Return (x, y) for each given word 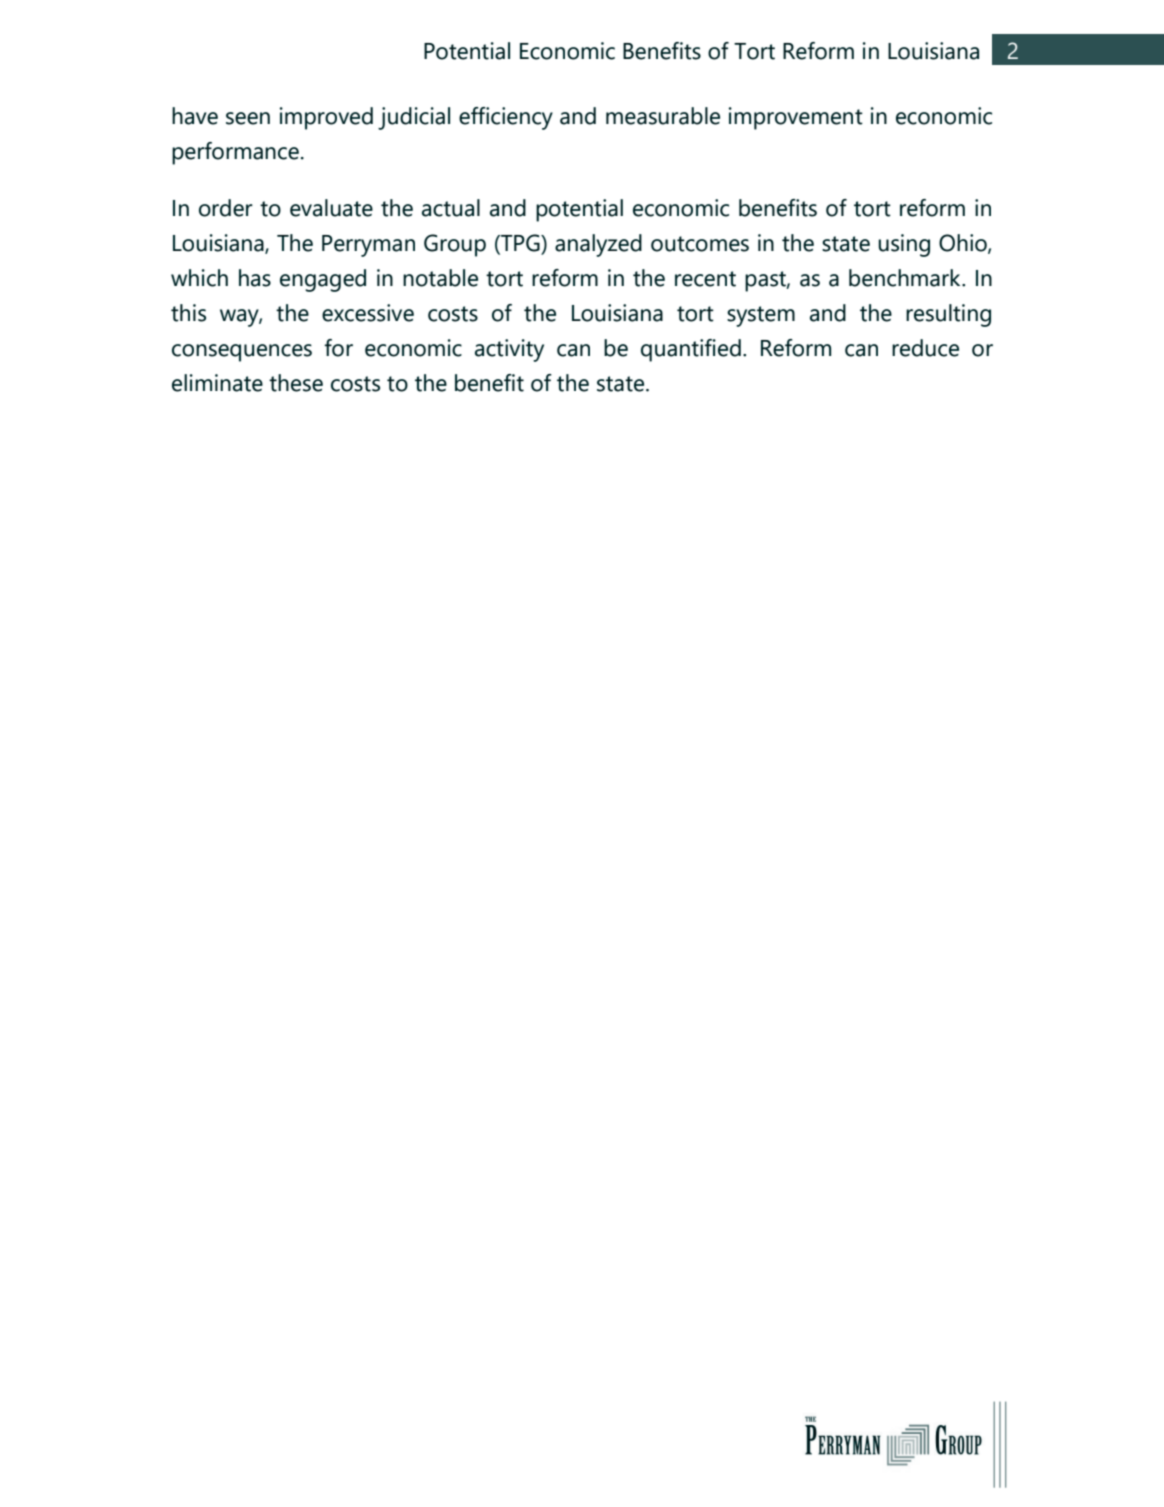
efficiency (506, 118)
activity (509, 350)
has (255, 278)
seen (248, 118)
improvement (796, 118)
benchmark (906, 278)
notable (440, 278)
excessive (368, 313)
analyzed (598, 245)
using (904, 245)
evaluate (331, 208)
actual (451, 208)
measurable (663, 116)
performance (235, 153)
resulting (948, 315)
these (296, 383)
